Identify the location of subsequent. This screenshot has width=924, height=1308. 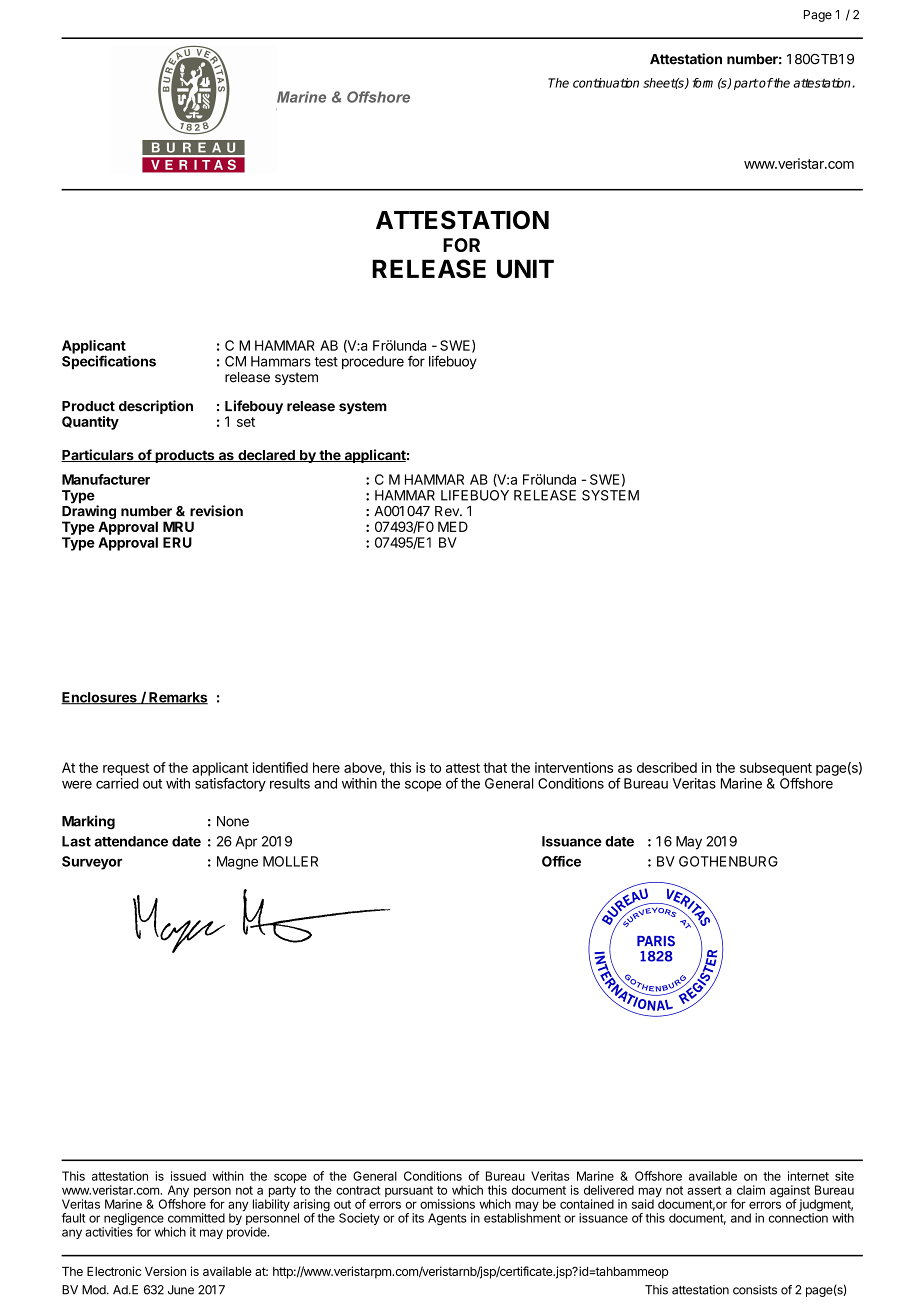
(776, 769).
